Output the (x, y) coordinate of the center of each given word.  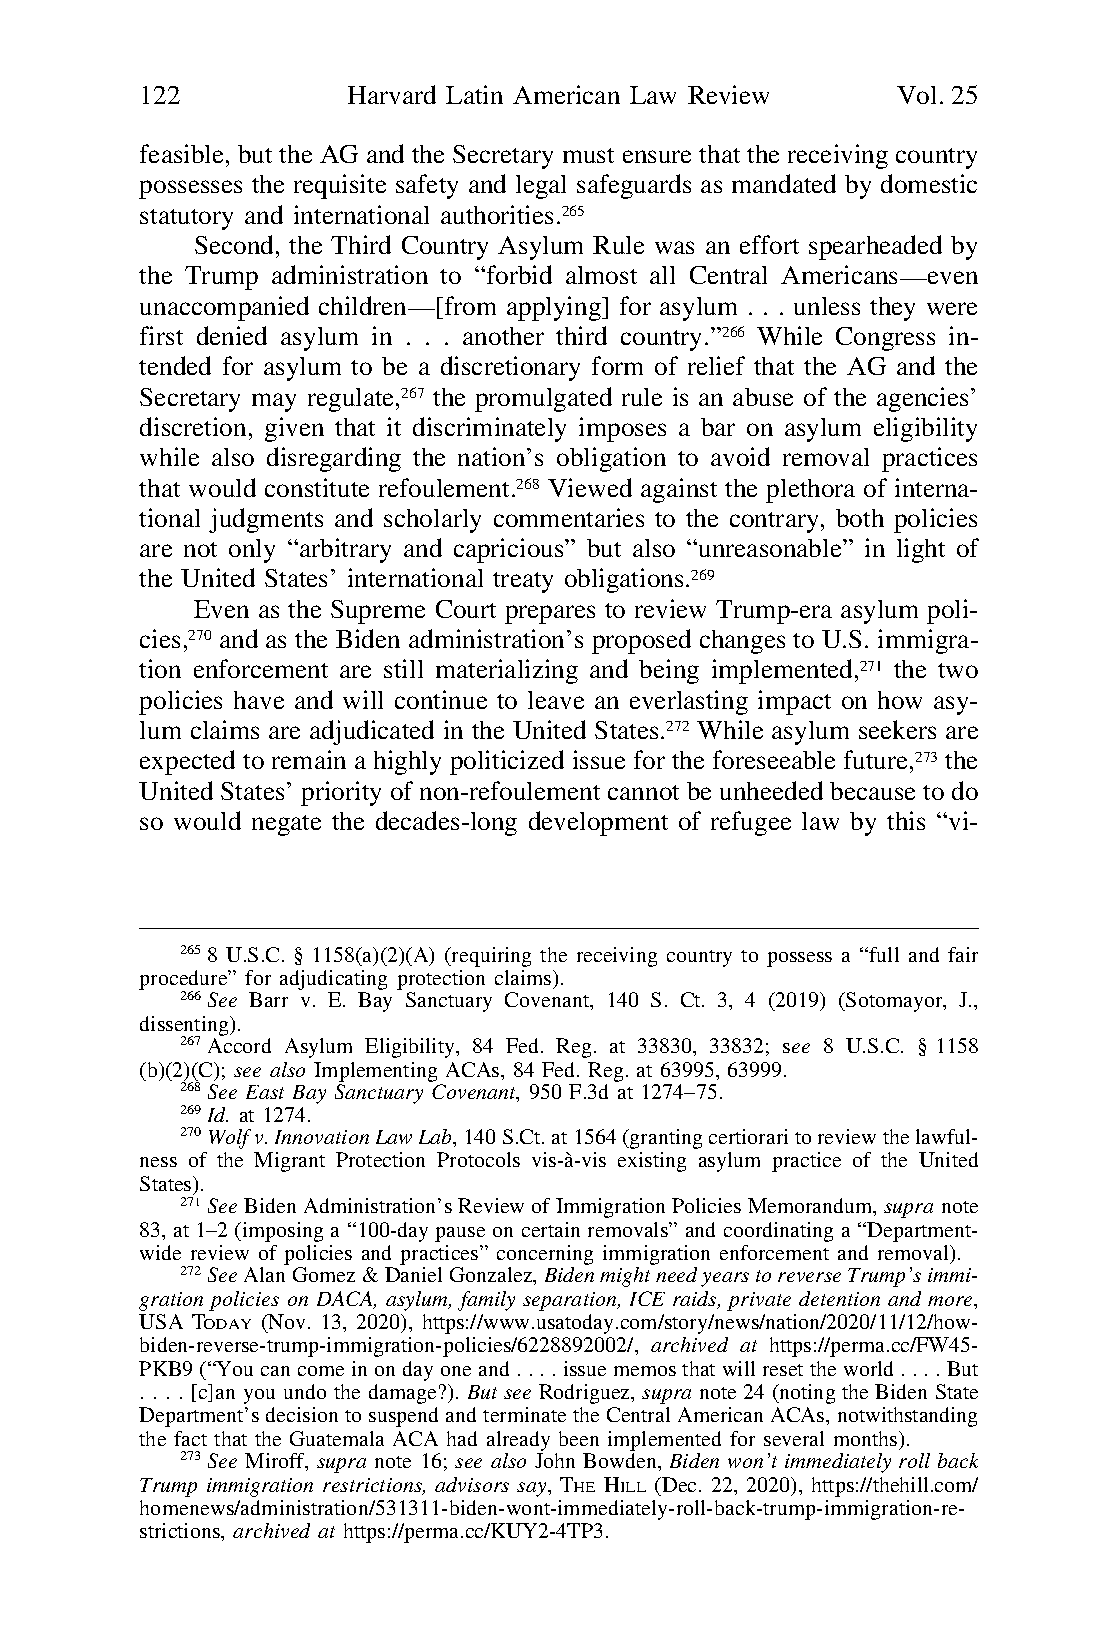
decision (302, 1414)
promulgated (543, 399)
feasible (181, 153)
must (588, 155)
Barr (268, 999)
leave (556, 700)
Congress (885, 339)
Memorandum (811, 1207)
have (259, 700)
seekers (897, 729)
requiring (490, 957)
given (294, 429)
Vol (916, 95)
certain (551, 1229)
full (884, 954)
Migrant (289, 1162)
